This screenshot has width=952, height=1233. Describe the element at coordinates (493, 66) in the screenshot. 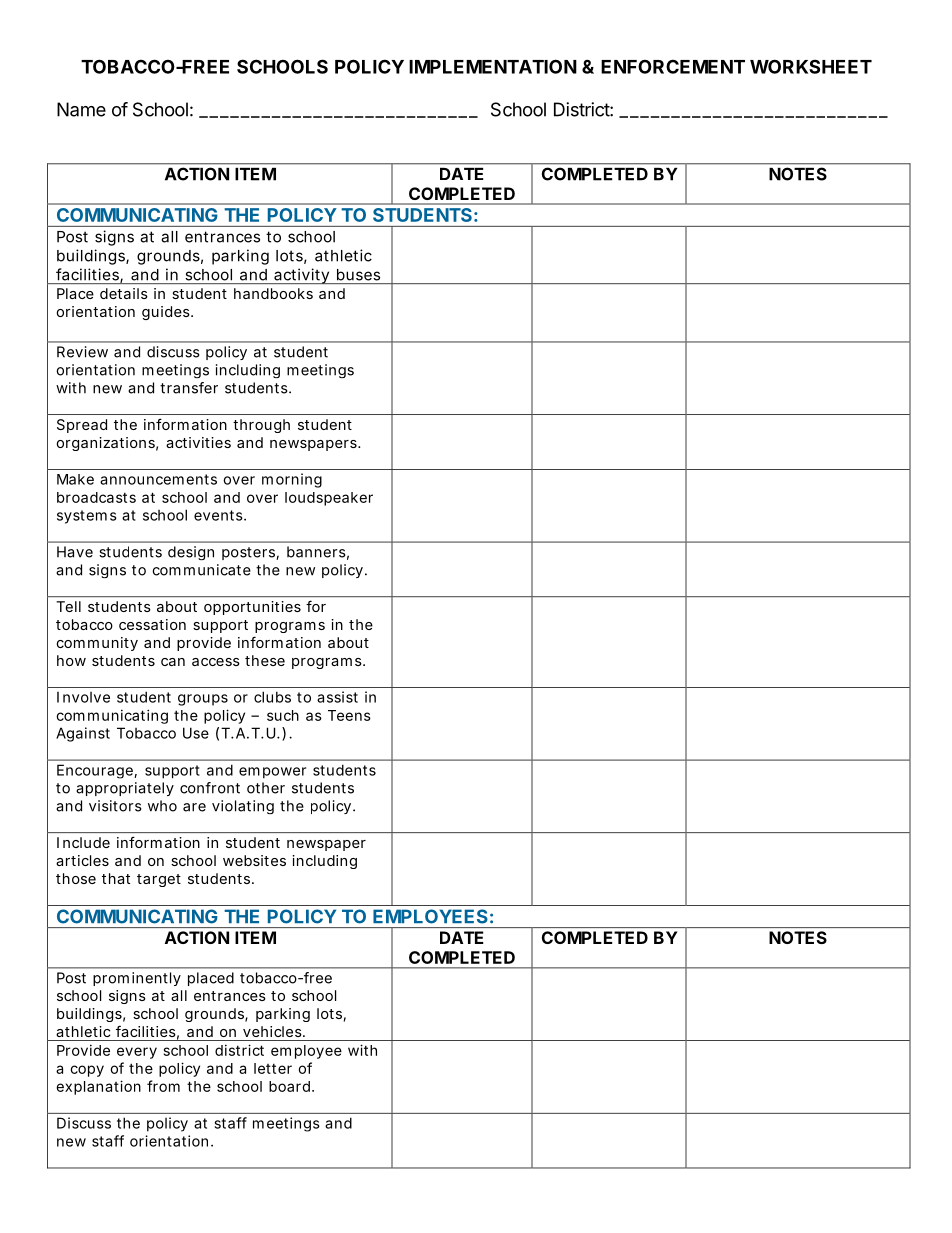

I see `IMPLEMENTATION` at that location.
